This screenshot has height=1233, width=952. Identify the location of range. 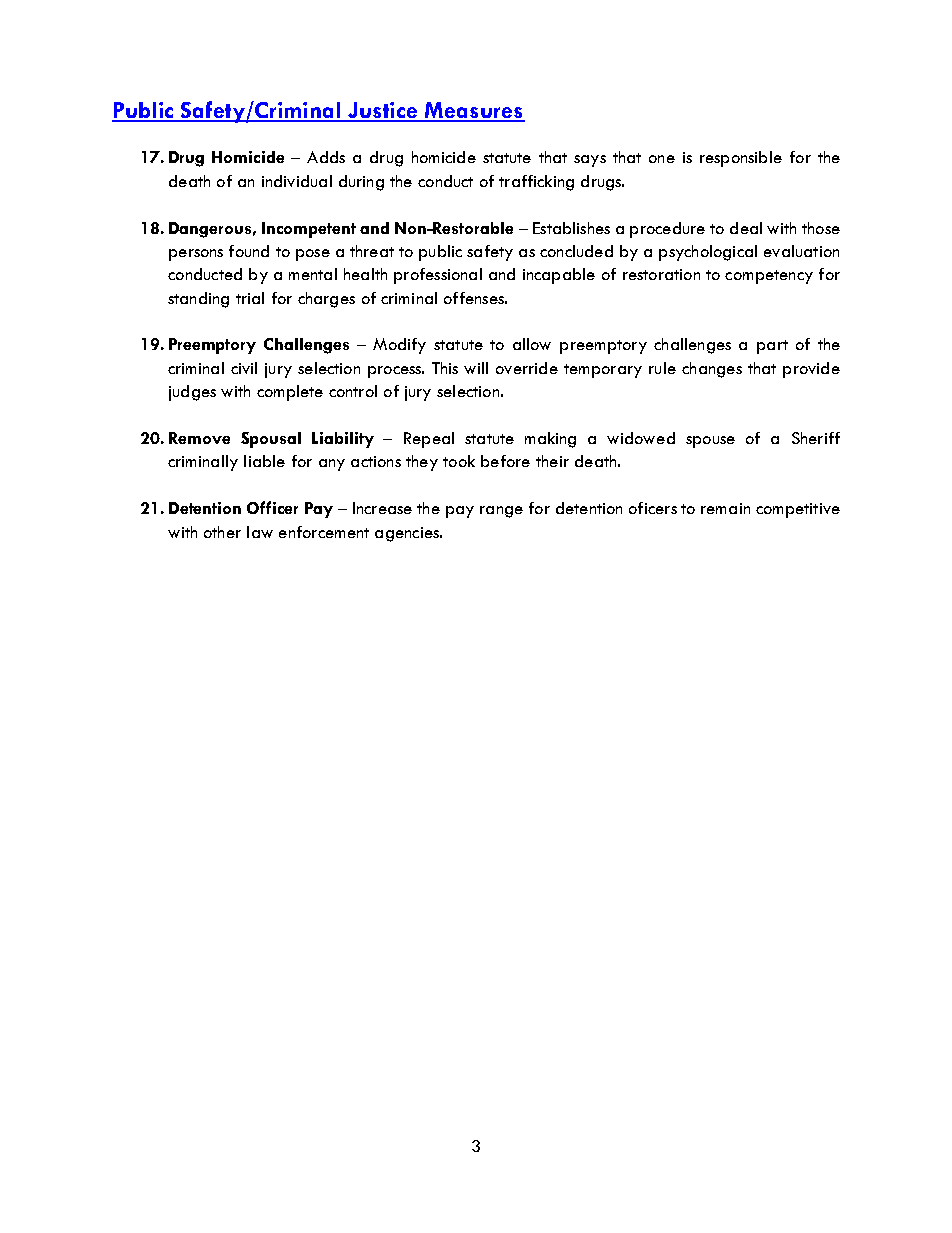
(501, 512).
